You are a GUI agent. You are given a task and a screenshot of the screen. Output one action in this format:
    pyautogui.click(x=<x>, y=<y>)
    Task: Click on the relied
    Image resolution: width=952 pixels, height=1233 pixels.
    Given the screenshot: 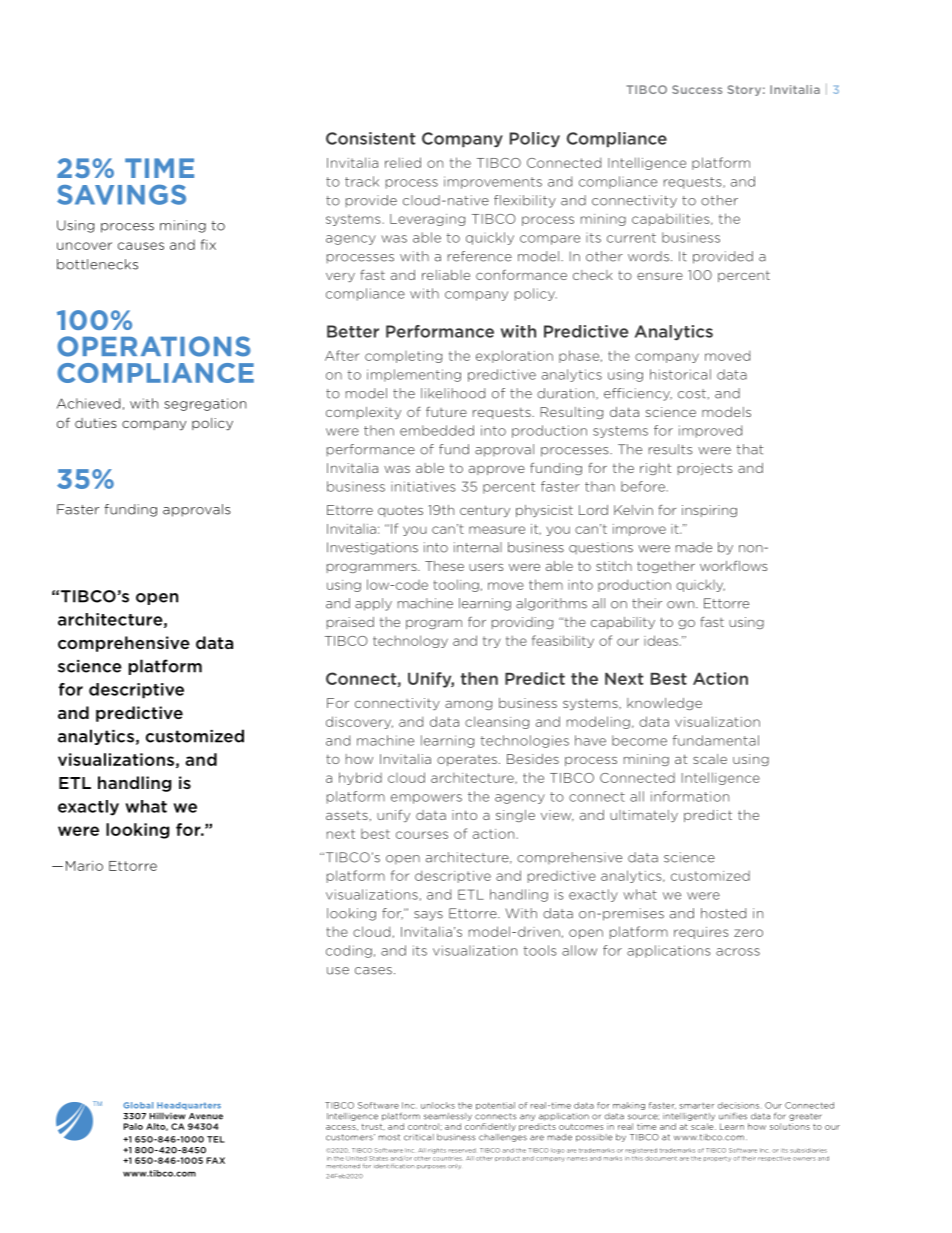 What is the action you would take?
    pyautogui.click(x=403, y=162)
